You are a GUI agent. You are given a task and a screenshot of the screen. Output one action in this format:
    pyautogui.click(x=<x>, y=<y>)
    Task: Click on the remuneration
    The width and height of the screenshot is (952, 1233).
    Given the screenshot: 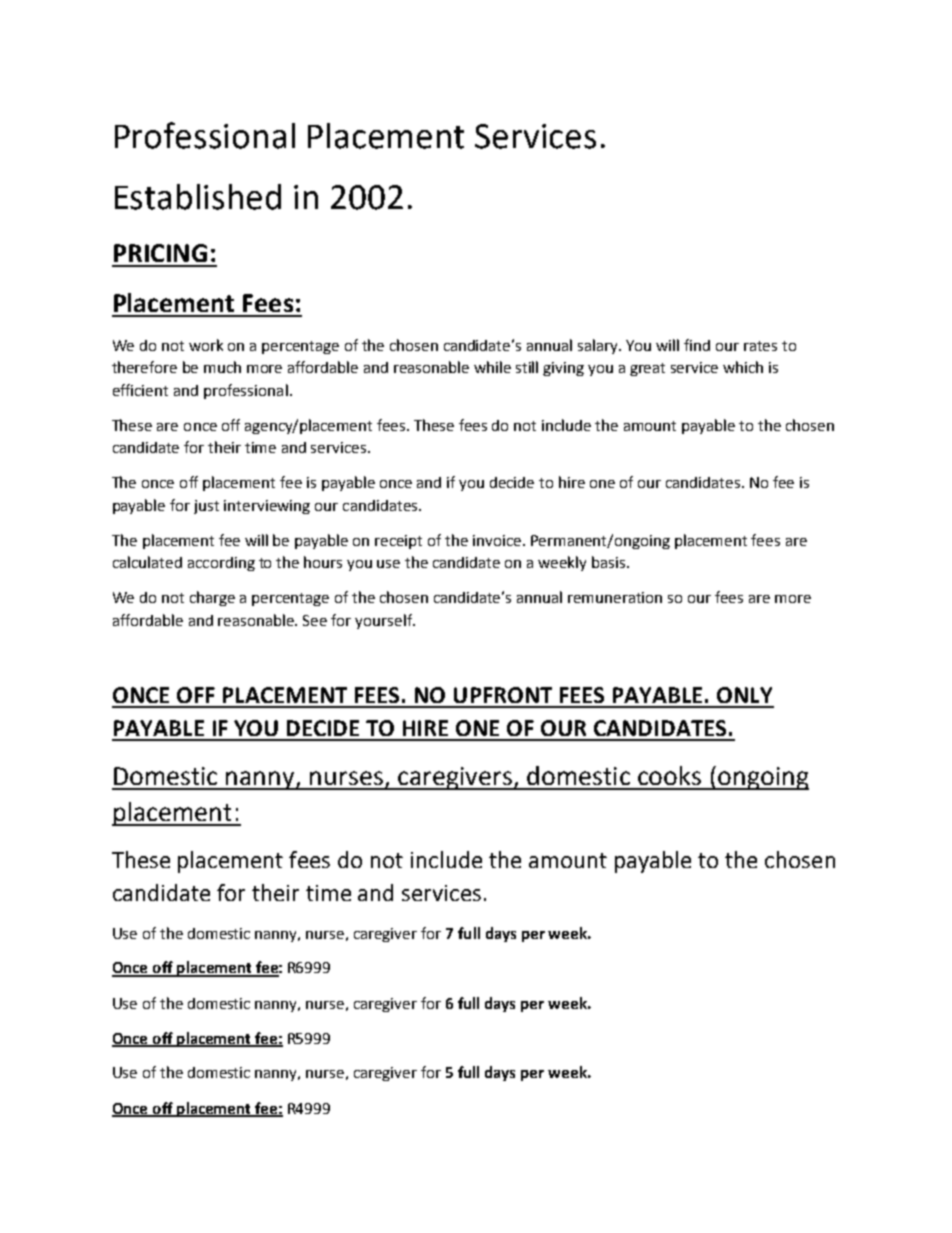 What is the action you would take?
    pyautogui.click(x=615, y=597)
